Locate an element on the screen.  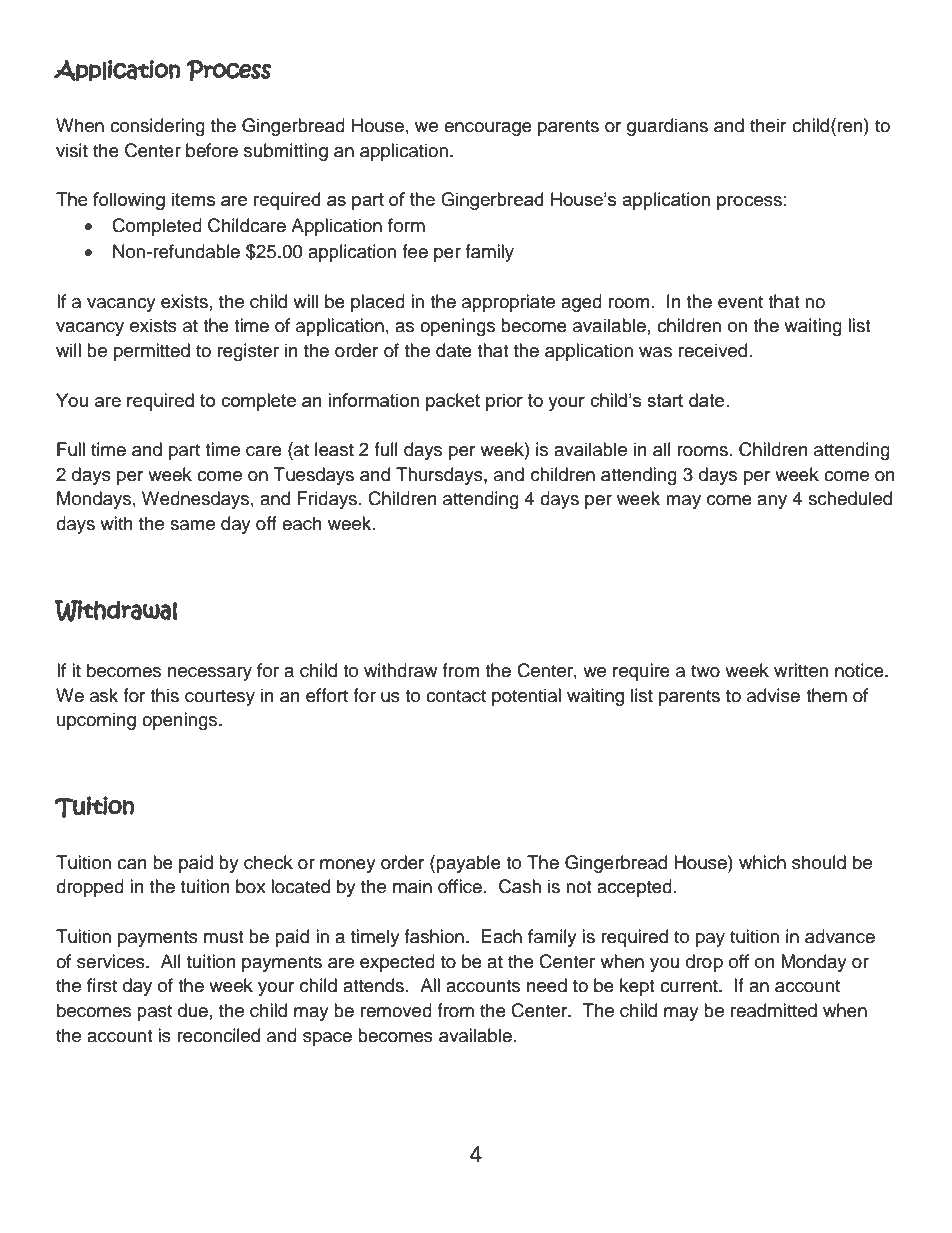
encourage is located at coordinates (488, 129).
